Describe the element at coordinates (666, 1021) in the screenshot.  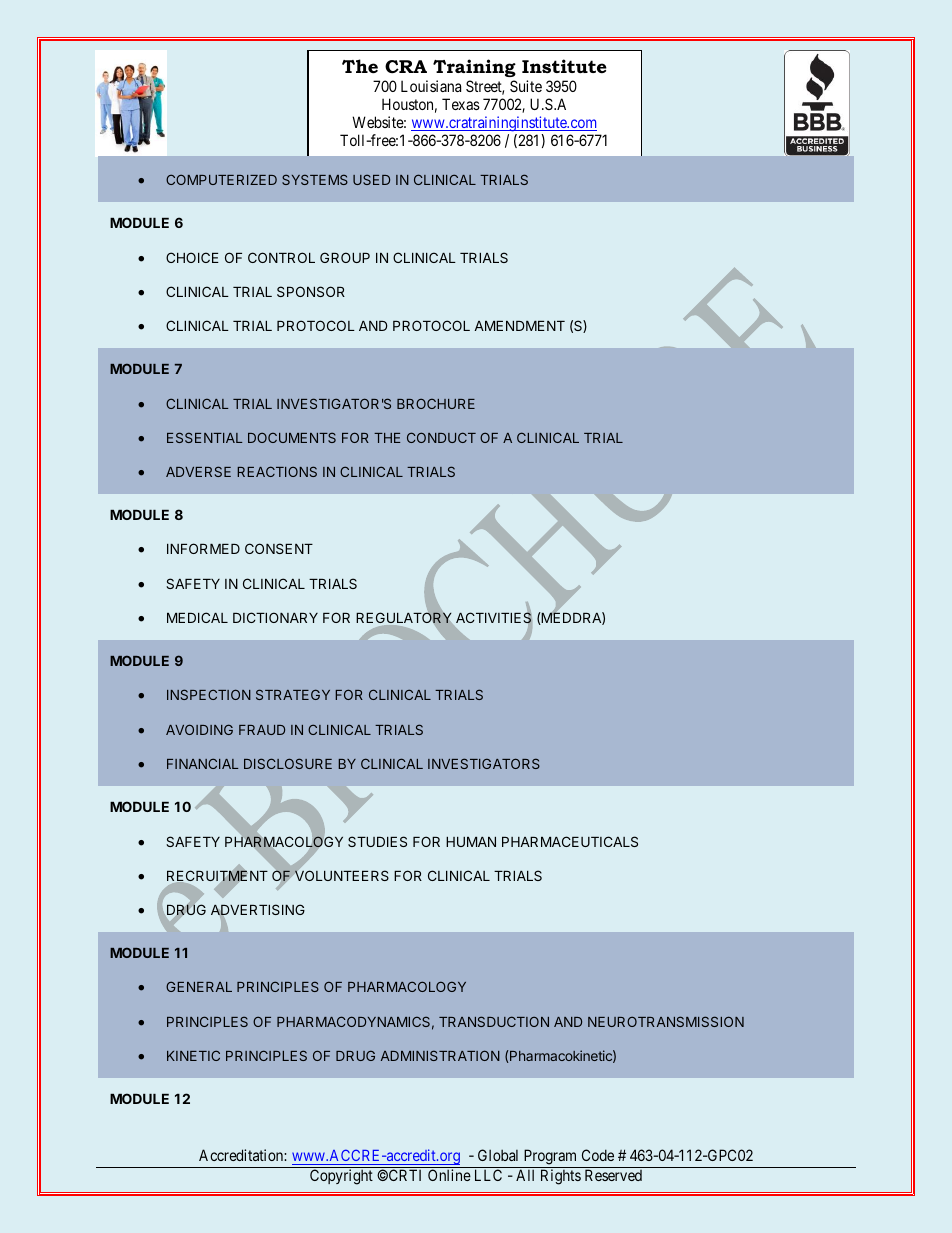
I see `NEUROTRANSMISSION` at that location.
